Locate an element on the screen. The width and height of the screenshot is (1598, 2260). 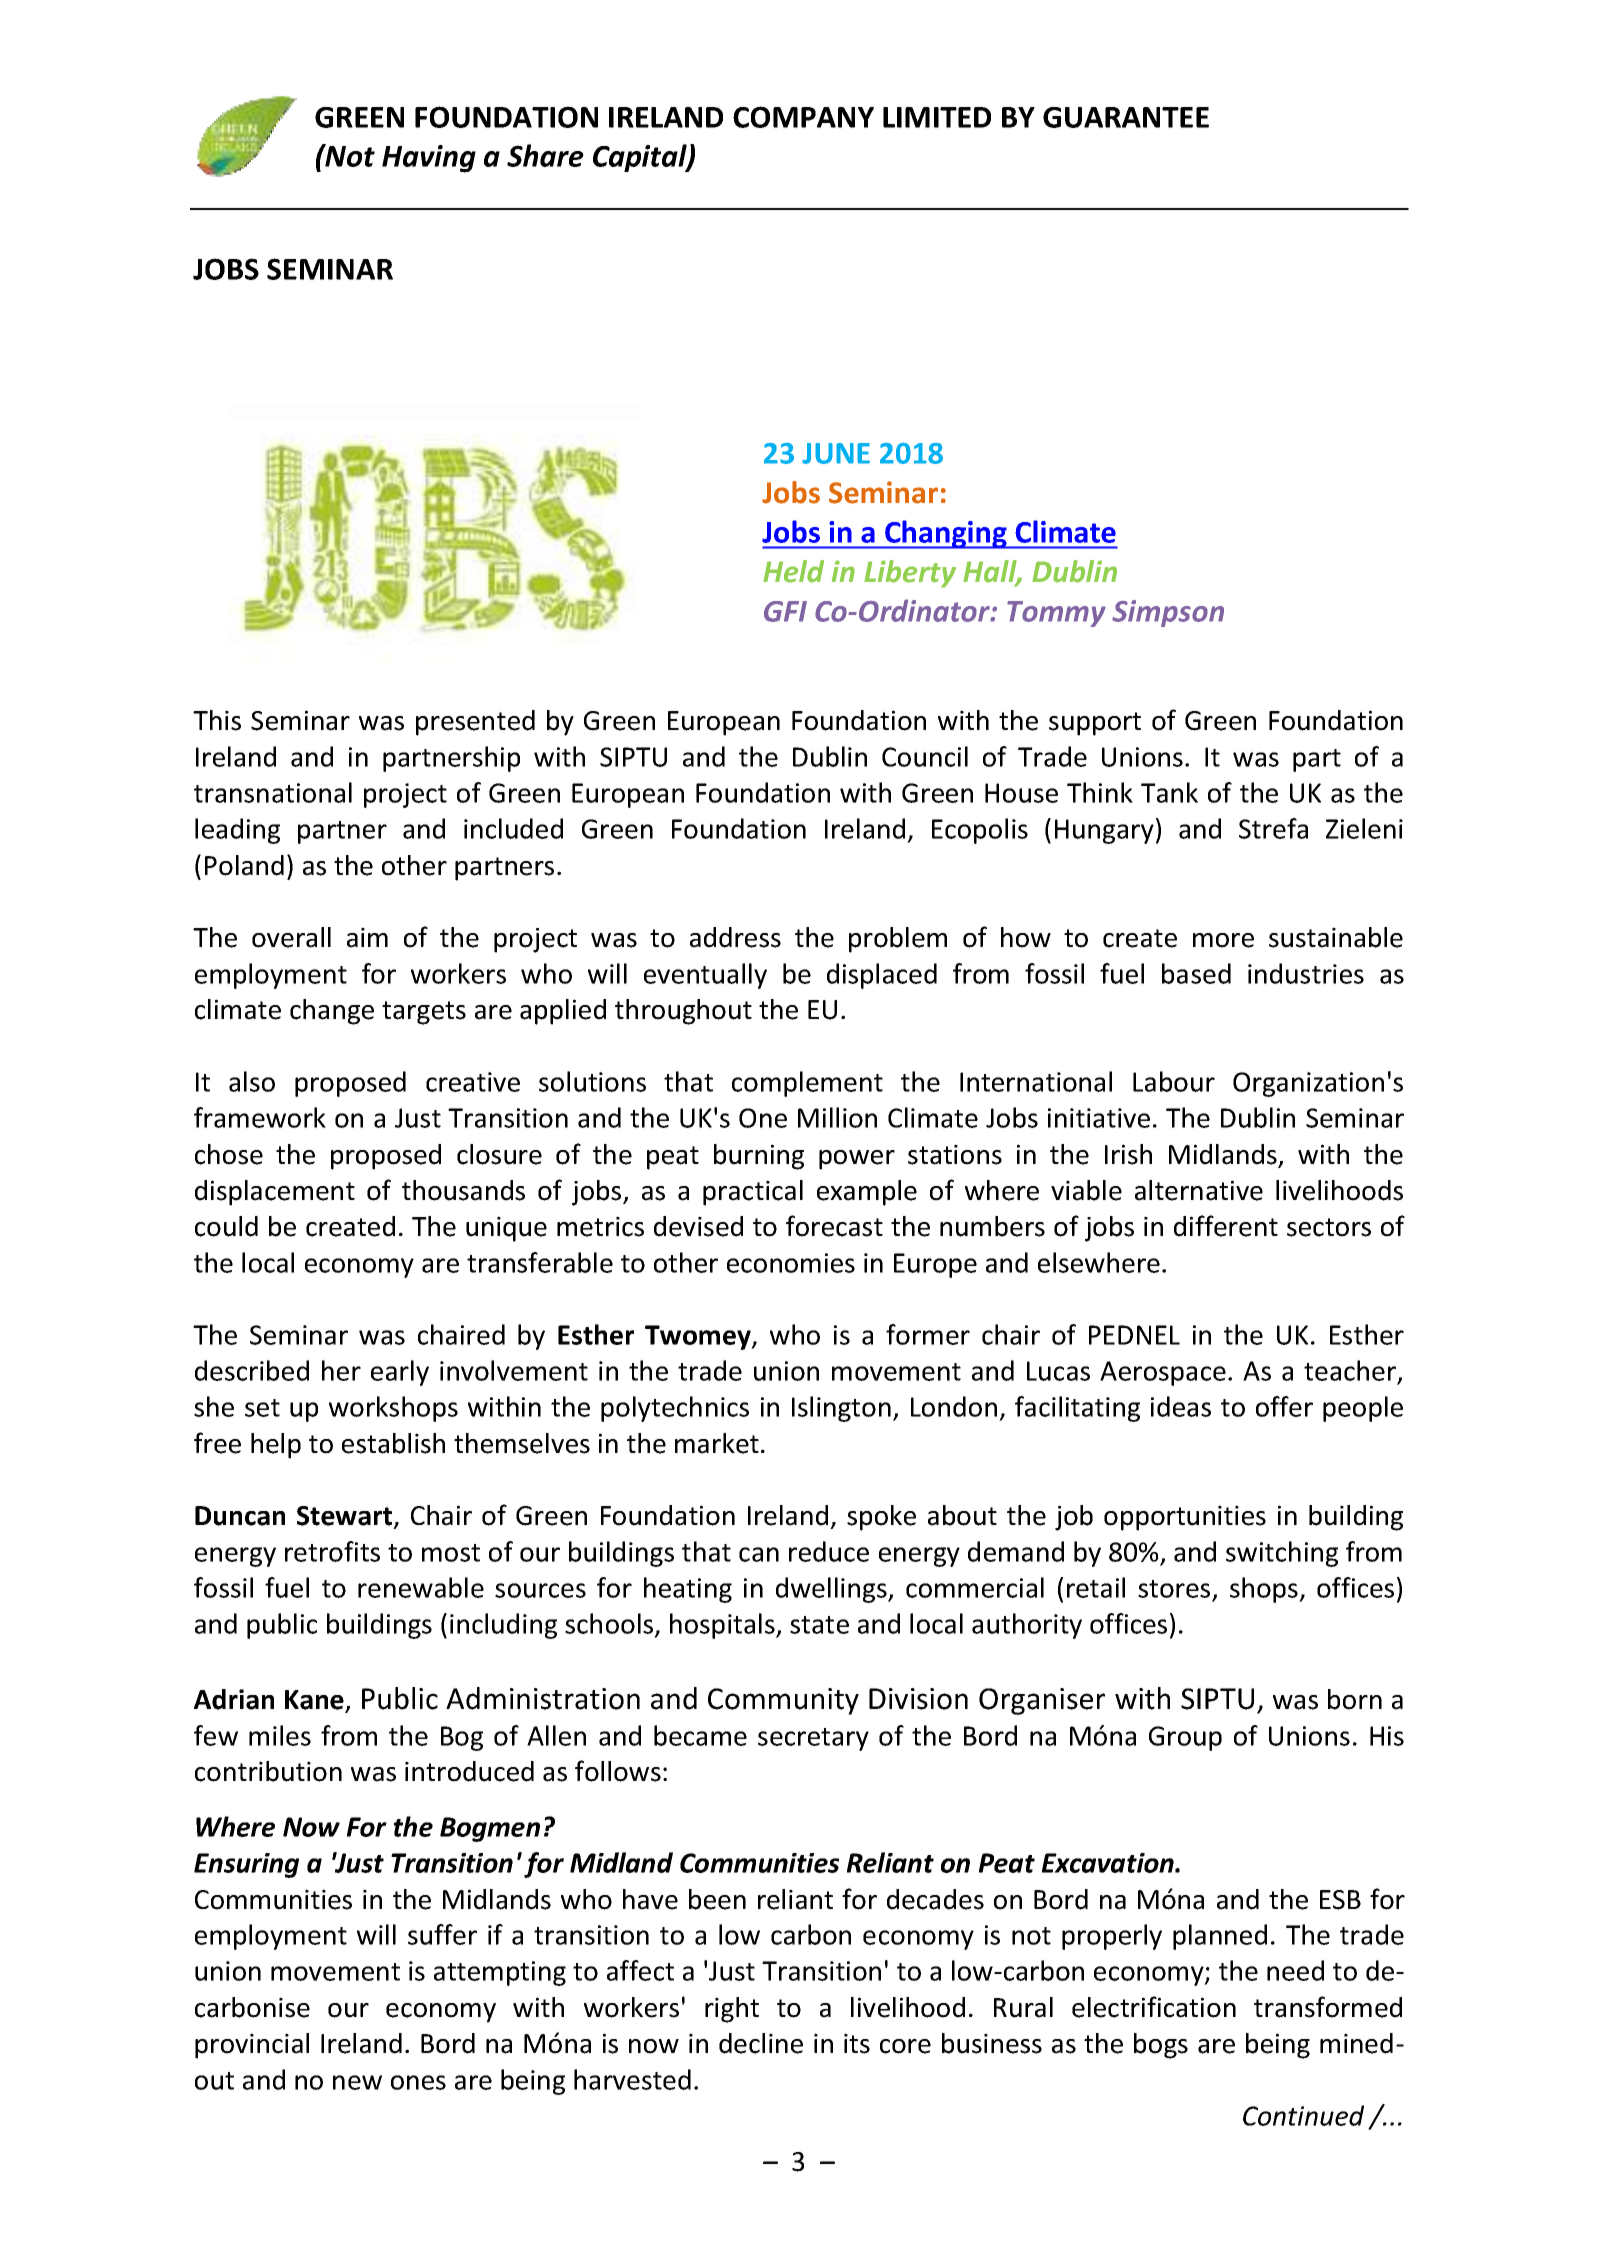
retrofits is located at coordinates (332, 1551).
